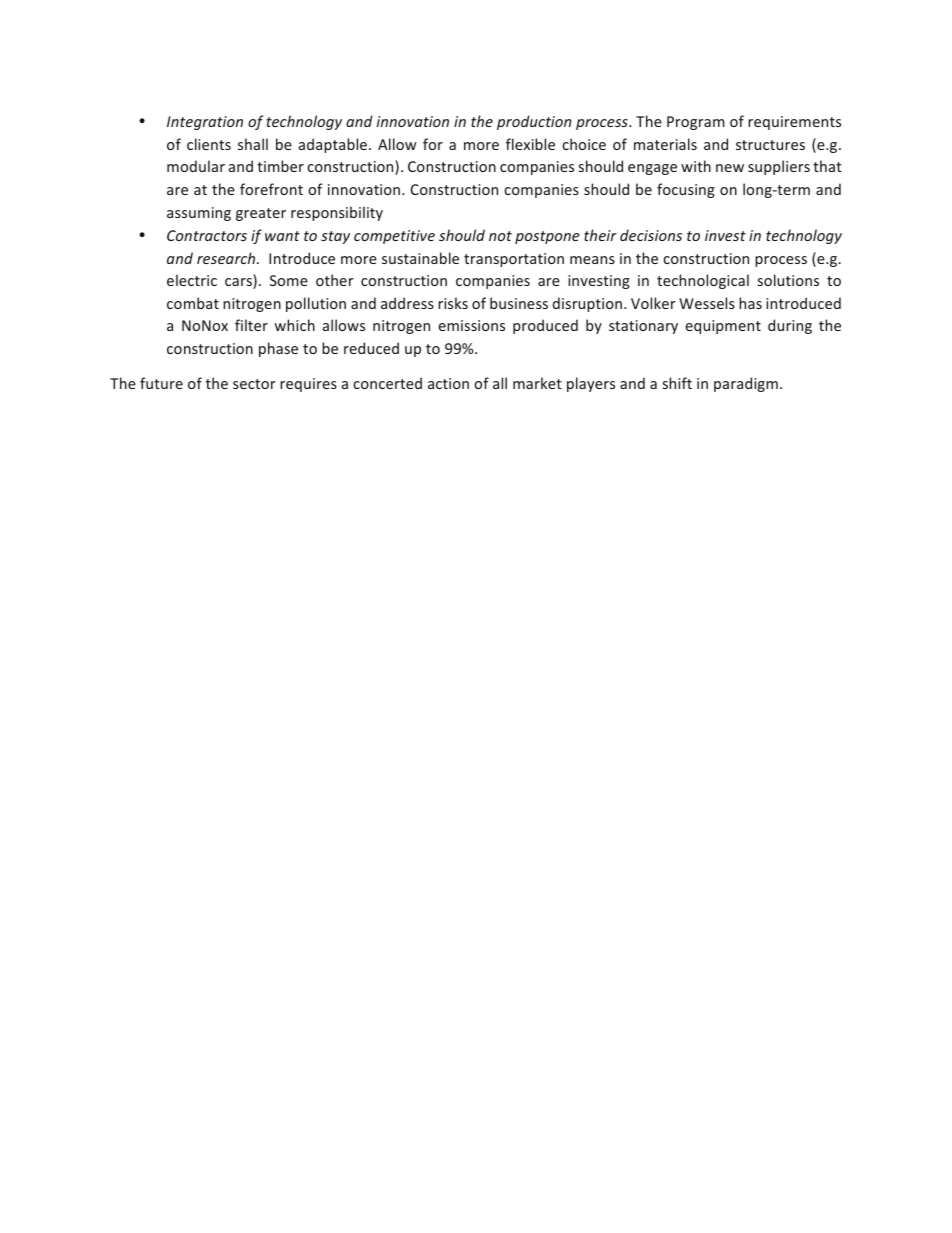 The width and height of the document is (952, 1233). Describe the element at coordinates (254, 384) in the document. I see `sector` at that location.
